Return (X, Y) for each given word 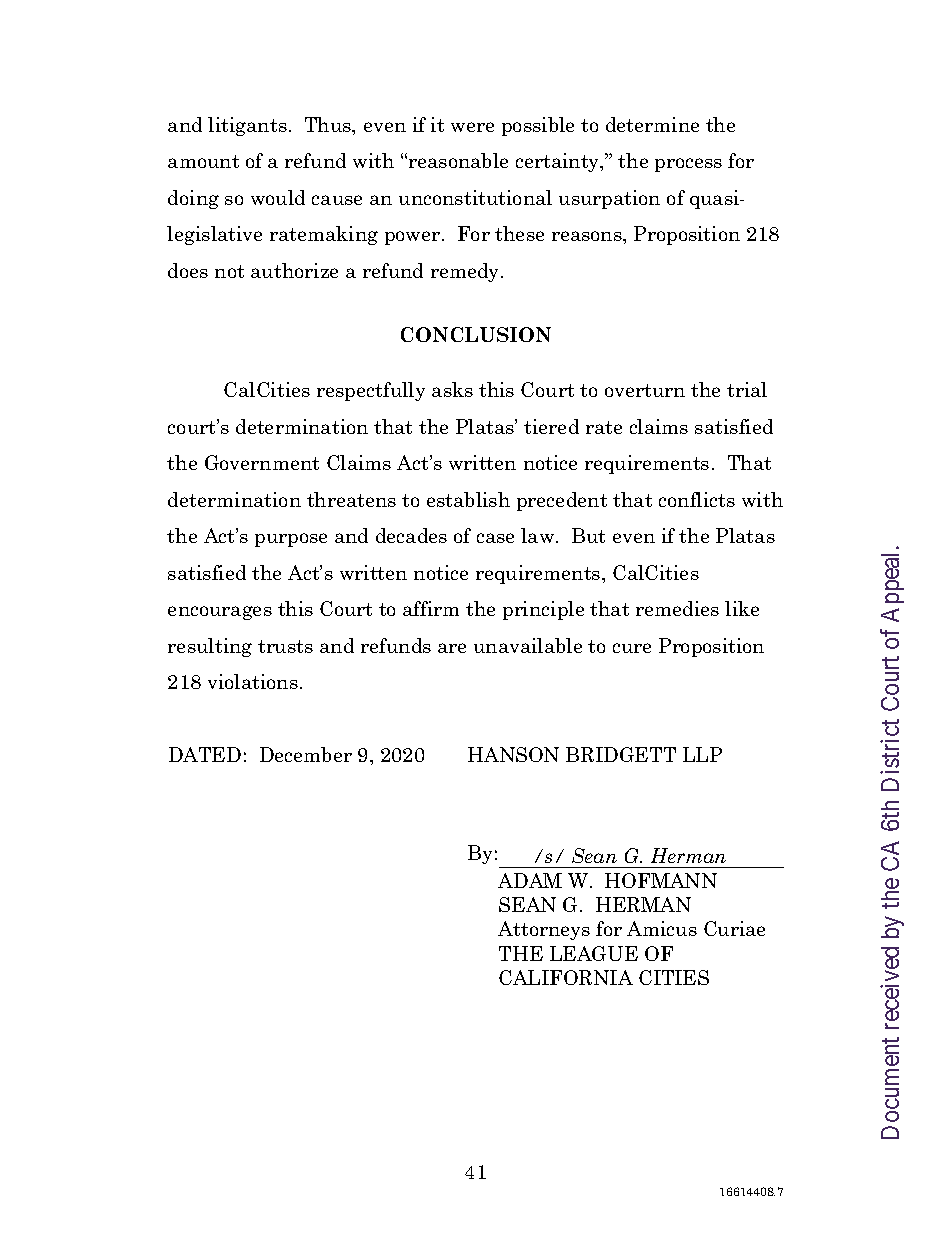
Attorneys (544, 930)
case (495, 538)
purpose (291, 540)
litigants (247, 126)
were (472, 127)
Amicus (662, 928)
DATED (205, 754)
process (688, 165)
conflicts (697, 499)
